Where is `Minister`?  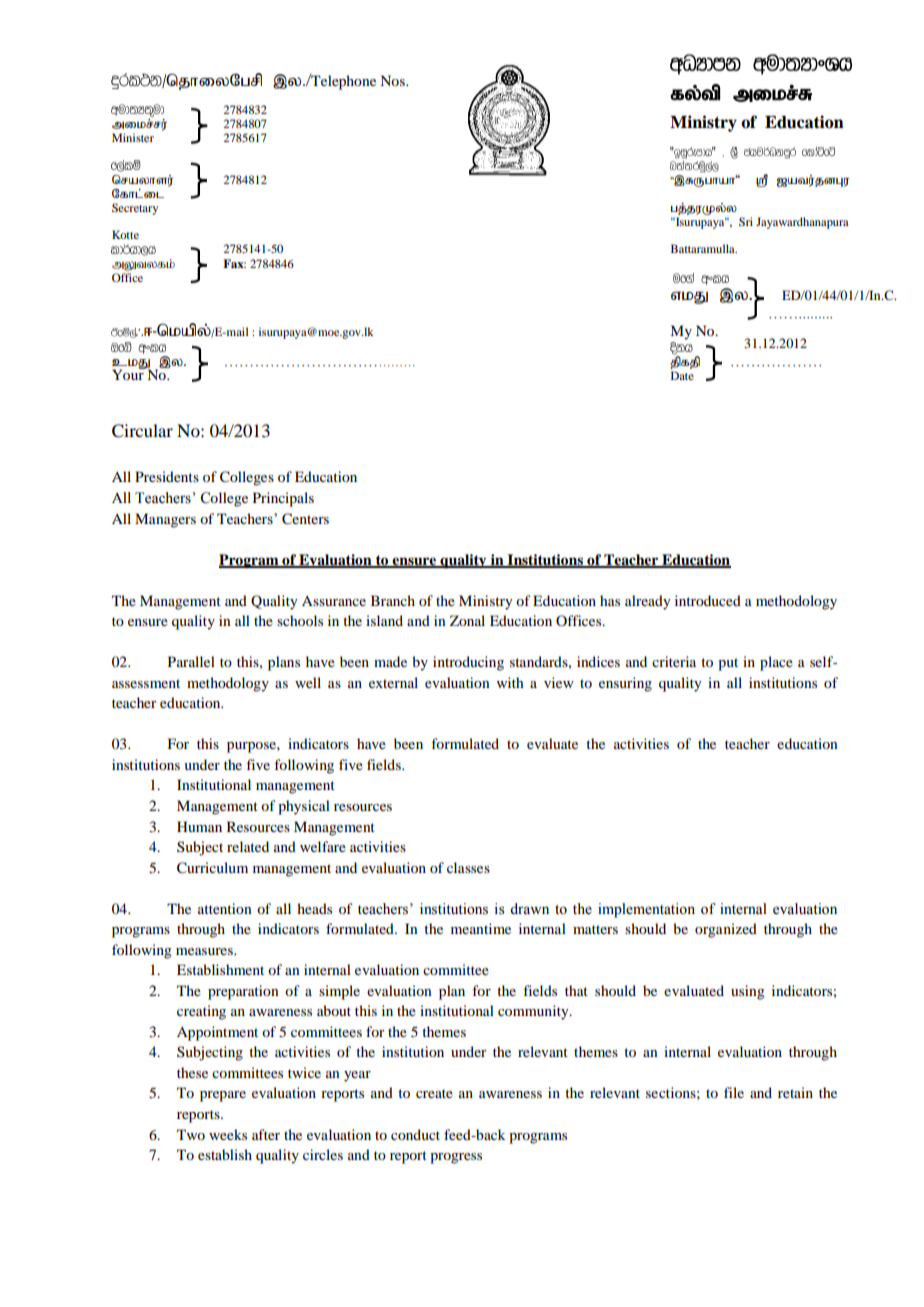 Minister is located at coordinates (133, 137).
